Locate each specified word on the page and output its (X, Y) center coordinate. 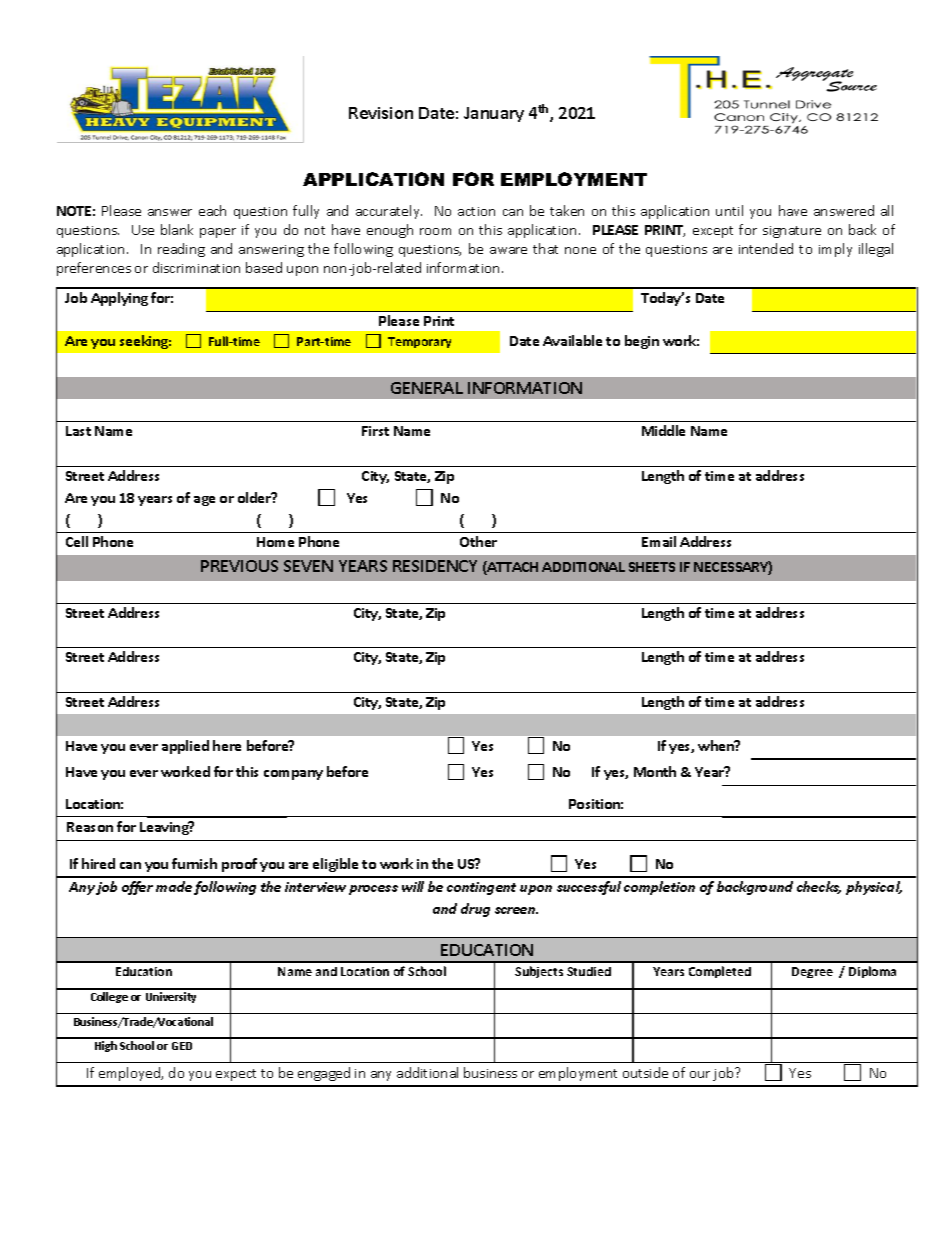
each (212, 210)
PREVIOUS (239, 566)
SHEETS (652, 567)
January (494, 114)
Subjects (539, 972)
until (729, 210)
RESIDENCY (435, 566)
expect (236, 1075)
